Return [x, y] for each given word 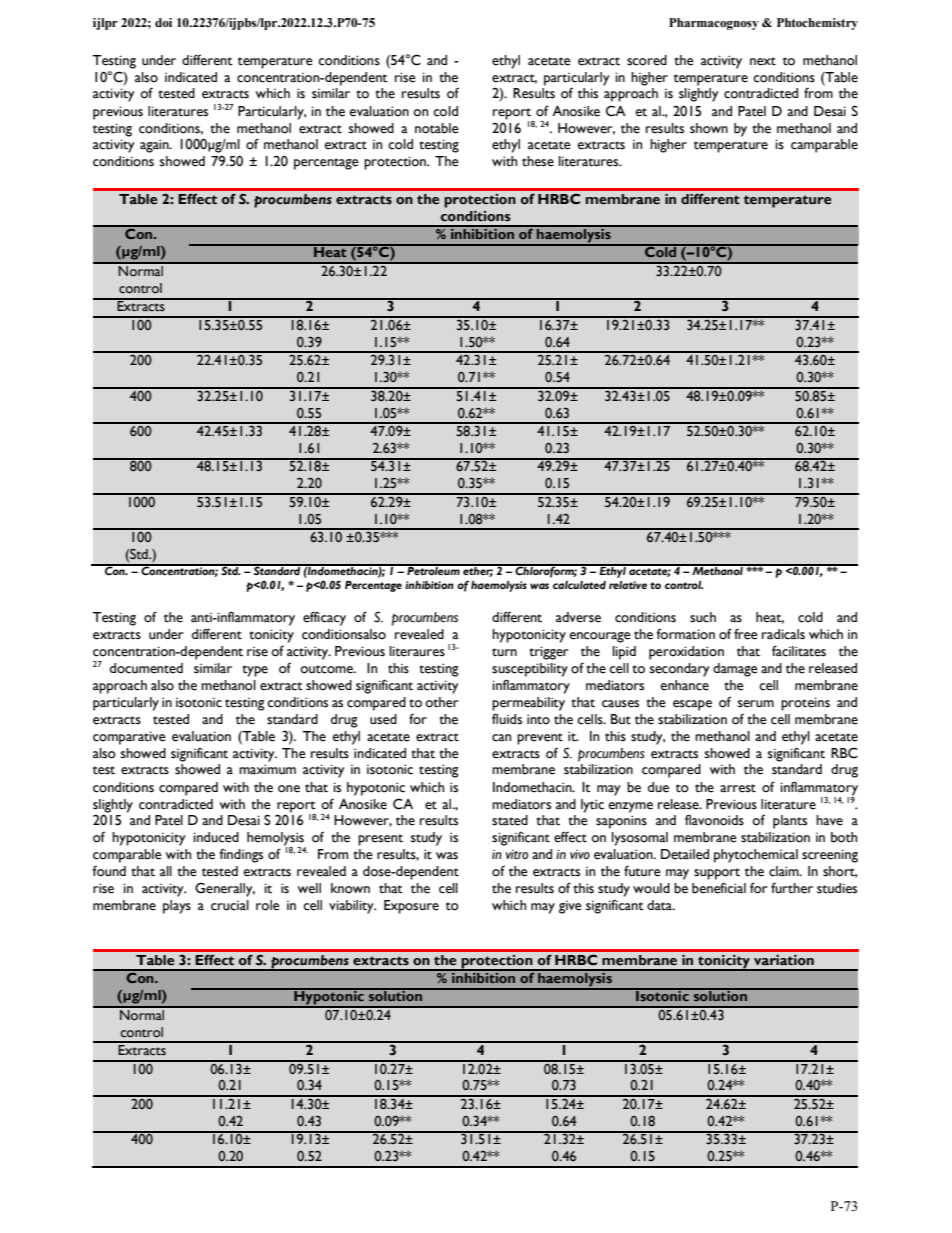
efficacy [324, 618]
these [538, 161]
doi [163, 22]
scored [647, 60]
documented [146, 668]
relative [628, 585]
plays [177, 907]
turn [504, 652]
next [763, 61]
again [155, 146]
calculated [579, 585]
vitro [517, 854]
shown [709, 128]
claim [785, 871]
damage [735, 670]
